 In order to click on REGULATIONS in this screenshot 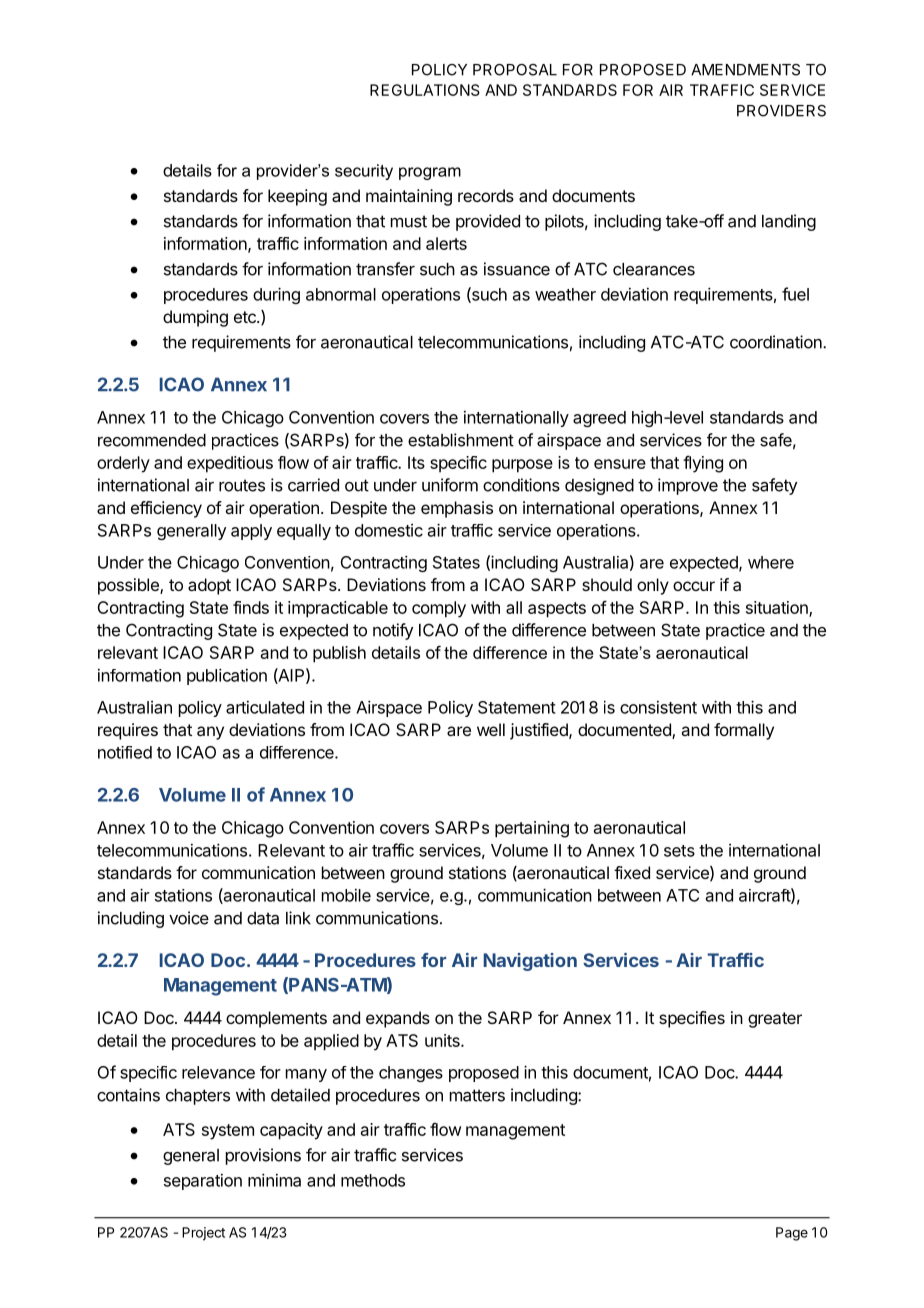, I will do `click(425, 90)`.
